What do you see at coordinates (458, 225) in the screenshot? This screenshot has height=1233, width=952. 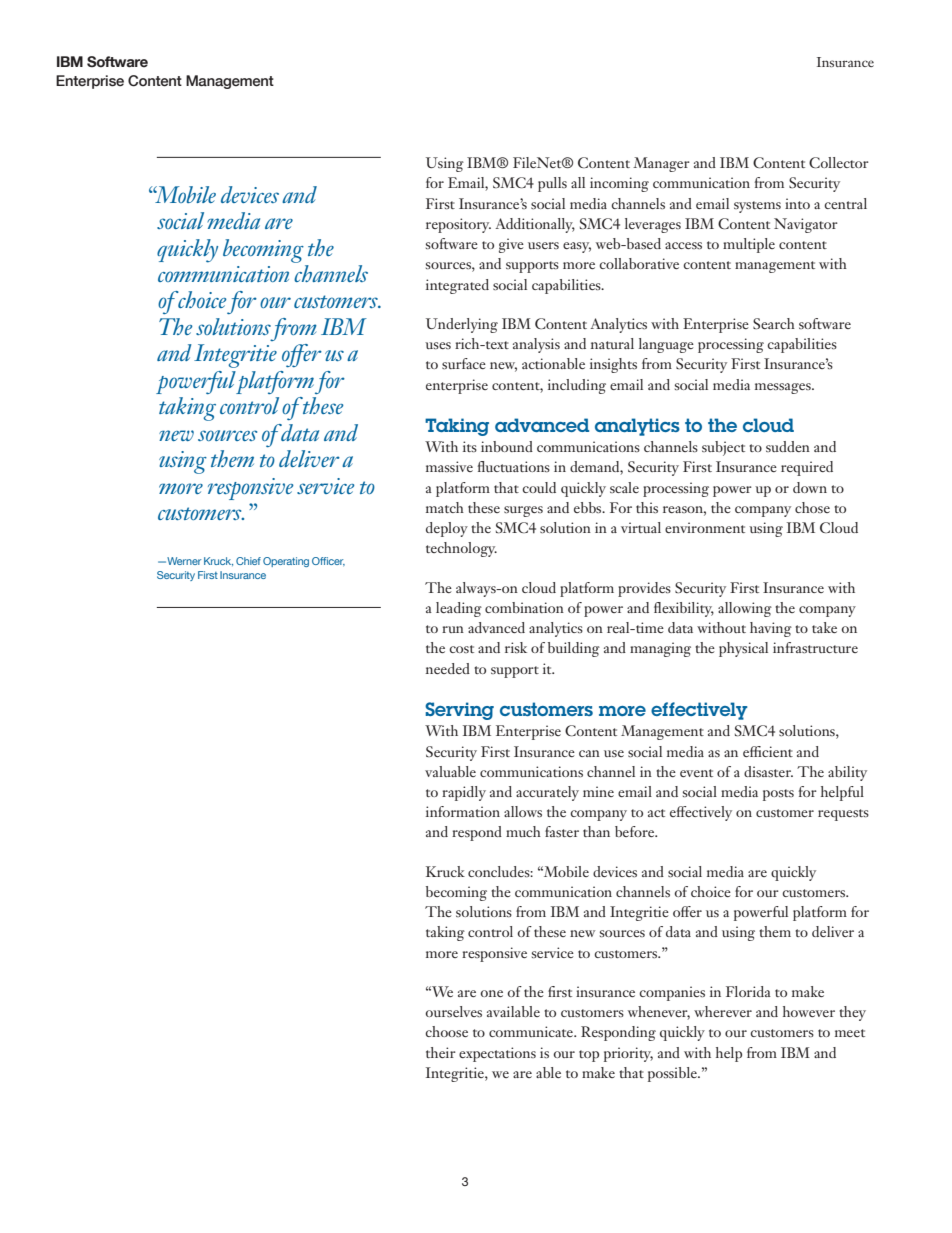 I see `repository` at bounding box center [458, 225].
